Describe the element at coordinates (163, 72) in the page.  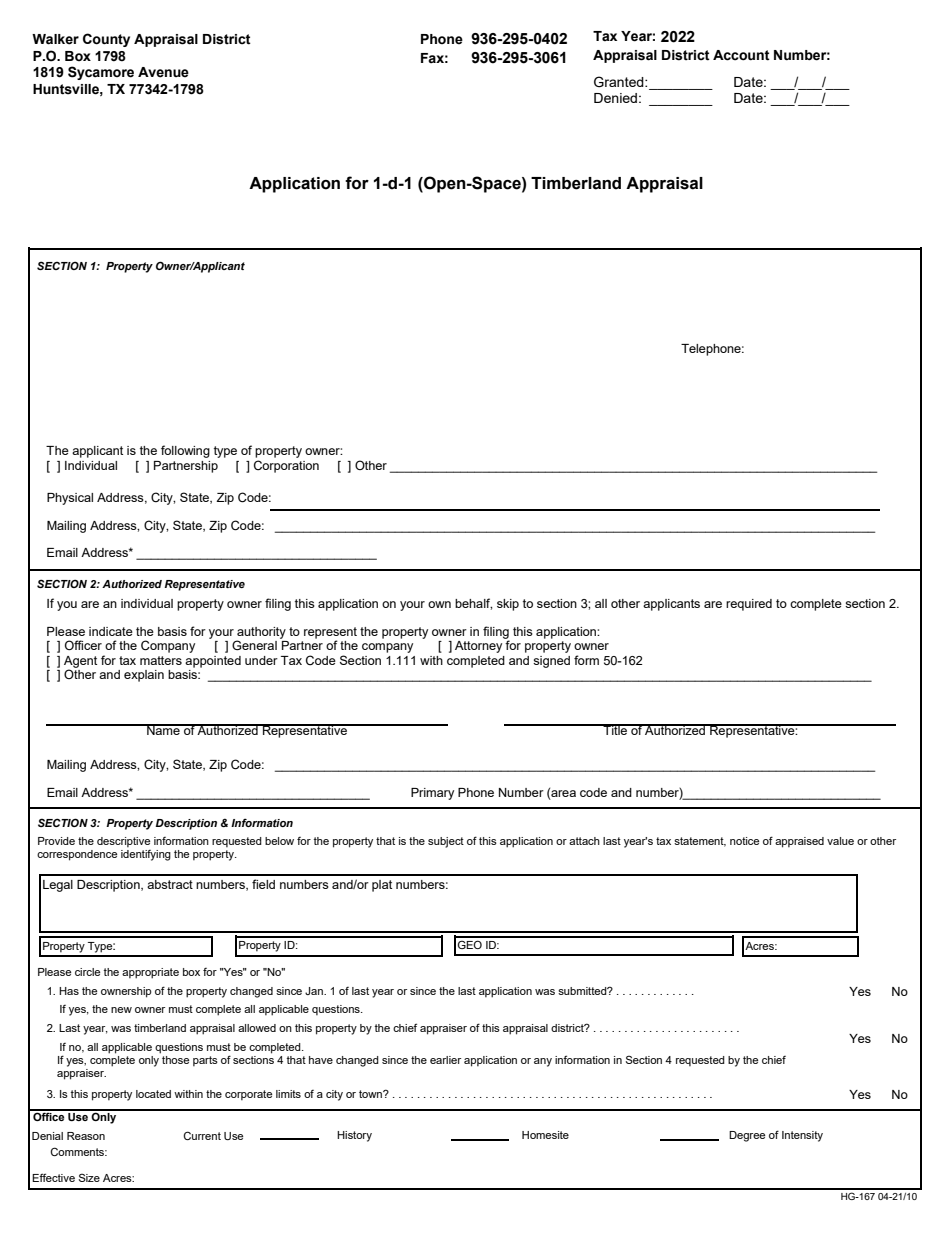
I see `Avenue` at that location.
